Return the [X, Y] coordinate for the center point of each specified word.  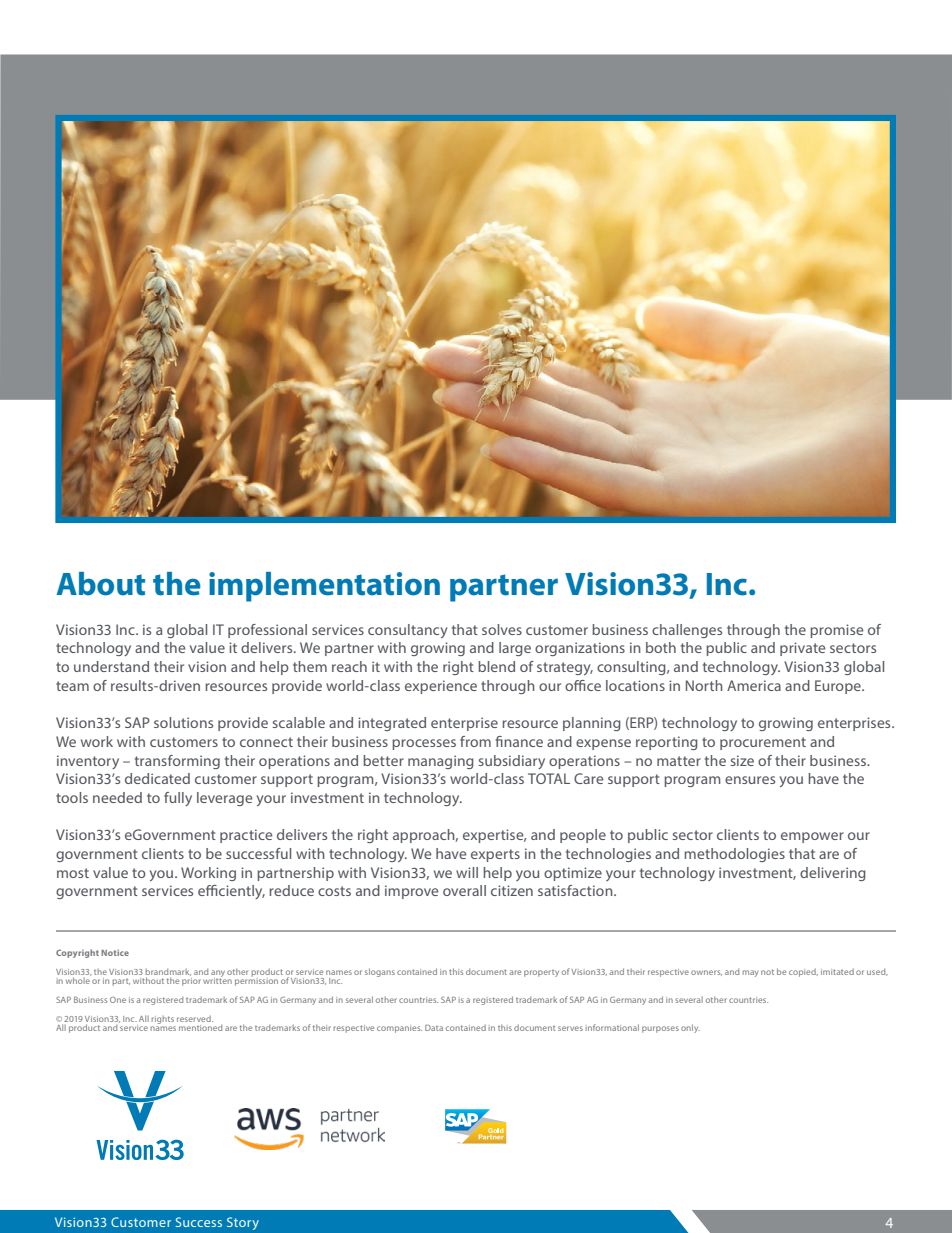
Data [434, 1028]
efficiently [231, 892]
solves [502, 629]
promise [836, 631]
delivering [833, 874]
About [100, 584]
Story [243, 1223]
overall [464, 890]
